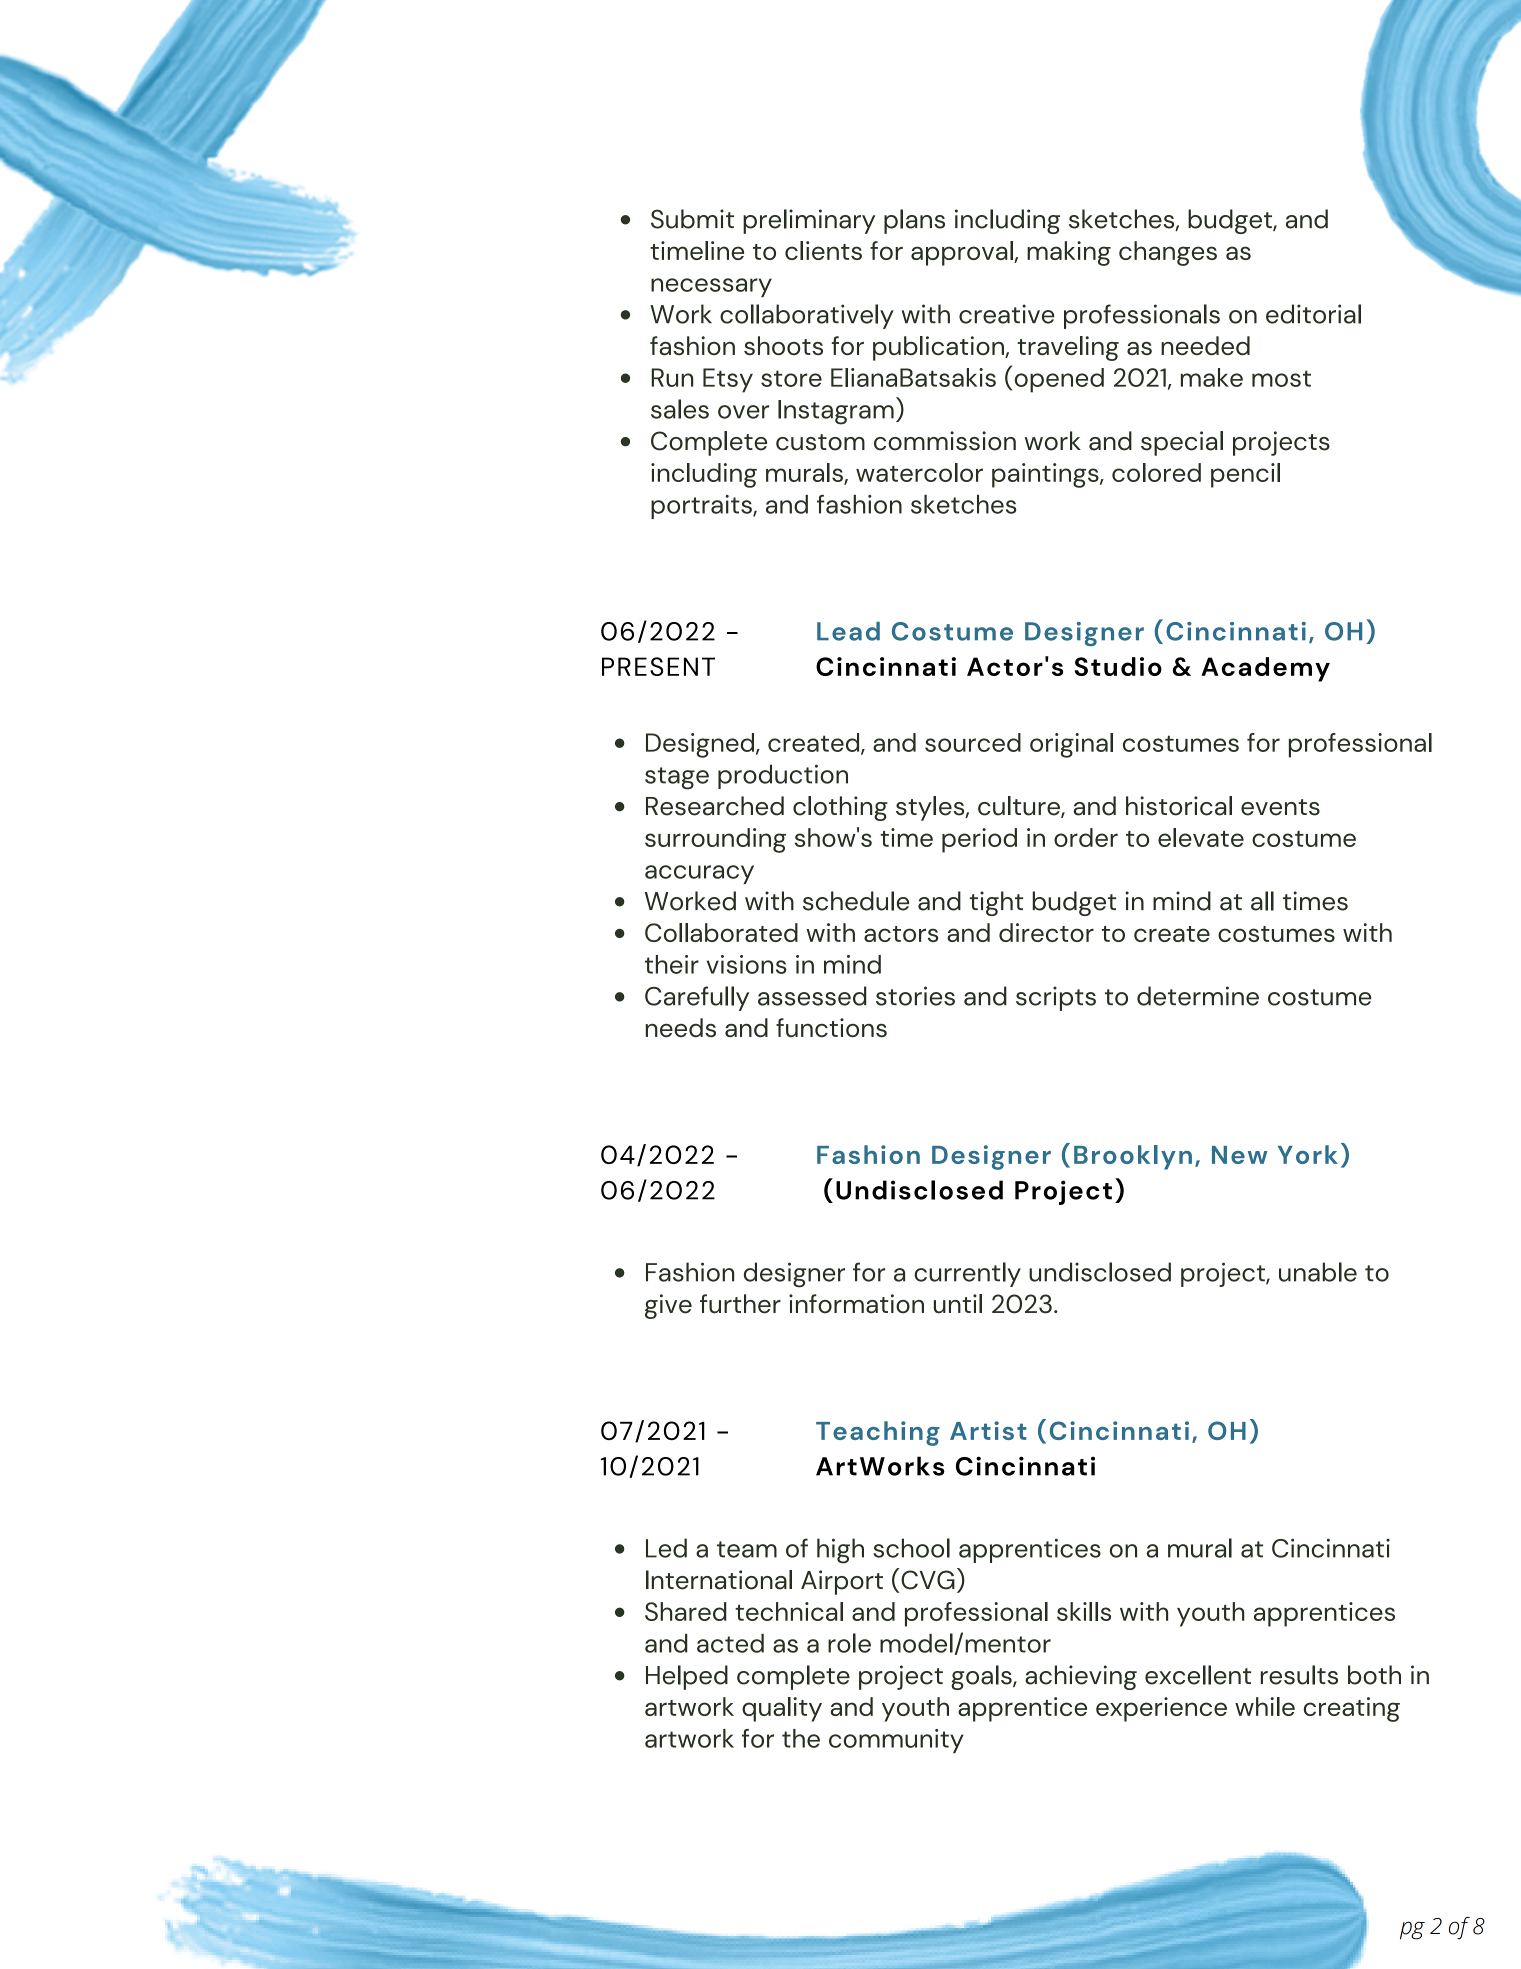 The width and height of the document is (1521, 1969). Describe the element at coordinates (973, 742) in the document. I see `sourced` at that location.
